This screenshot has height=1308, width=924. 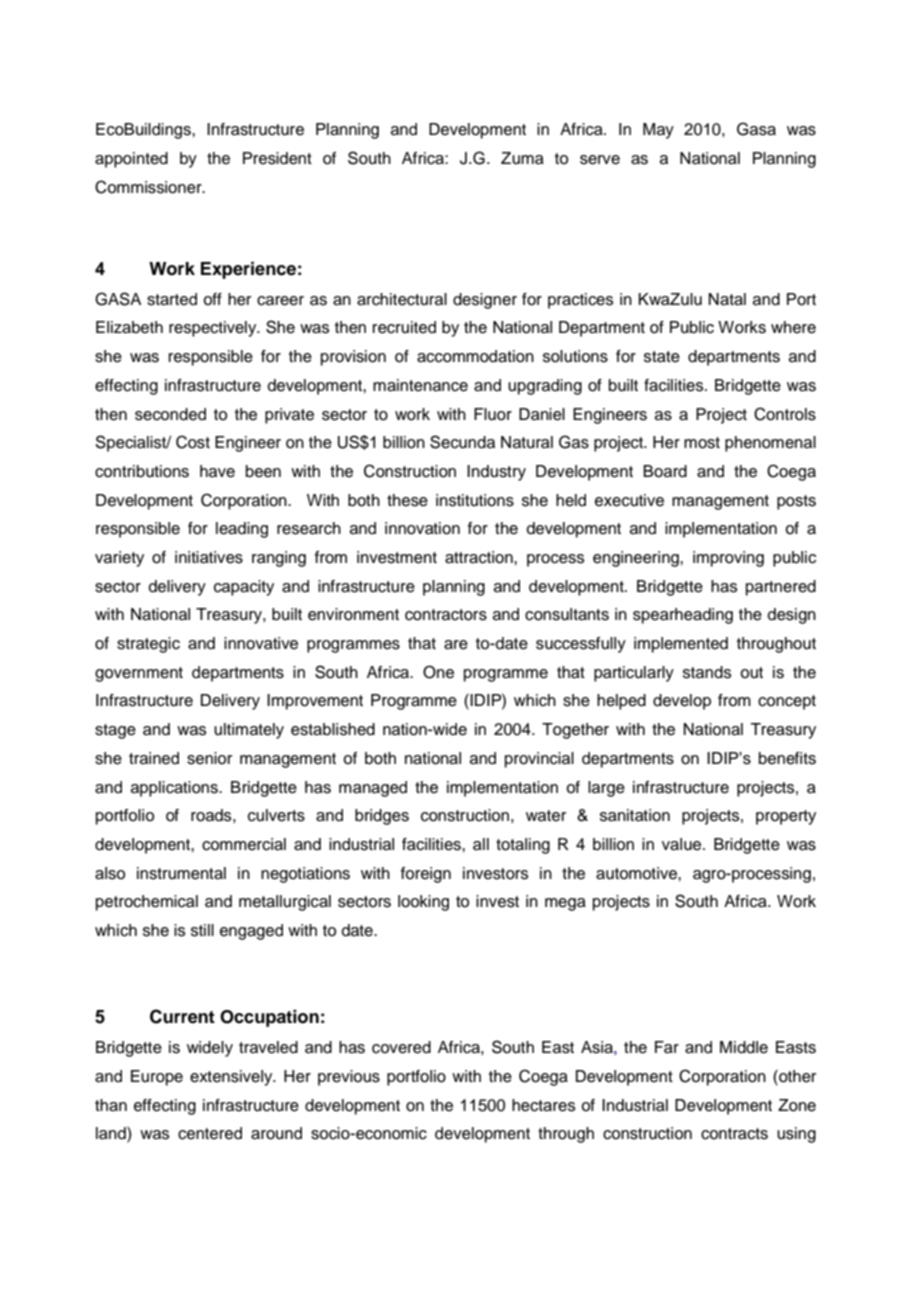 I want to click on centered, so click(x=210, y=1133).
